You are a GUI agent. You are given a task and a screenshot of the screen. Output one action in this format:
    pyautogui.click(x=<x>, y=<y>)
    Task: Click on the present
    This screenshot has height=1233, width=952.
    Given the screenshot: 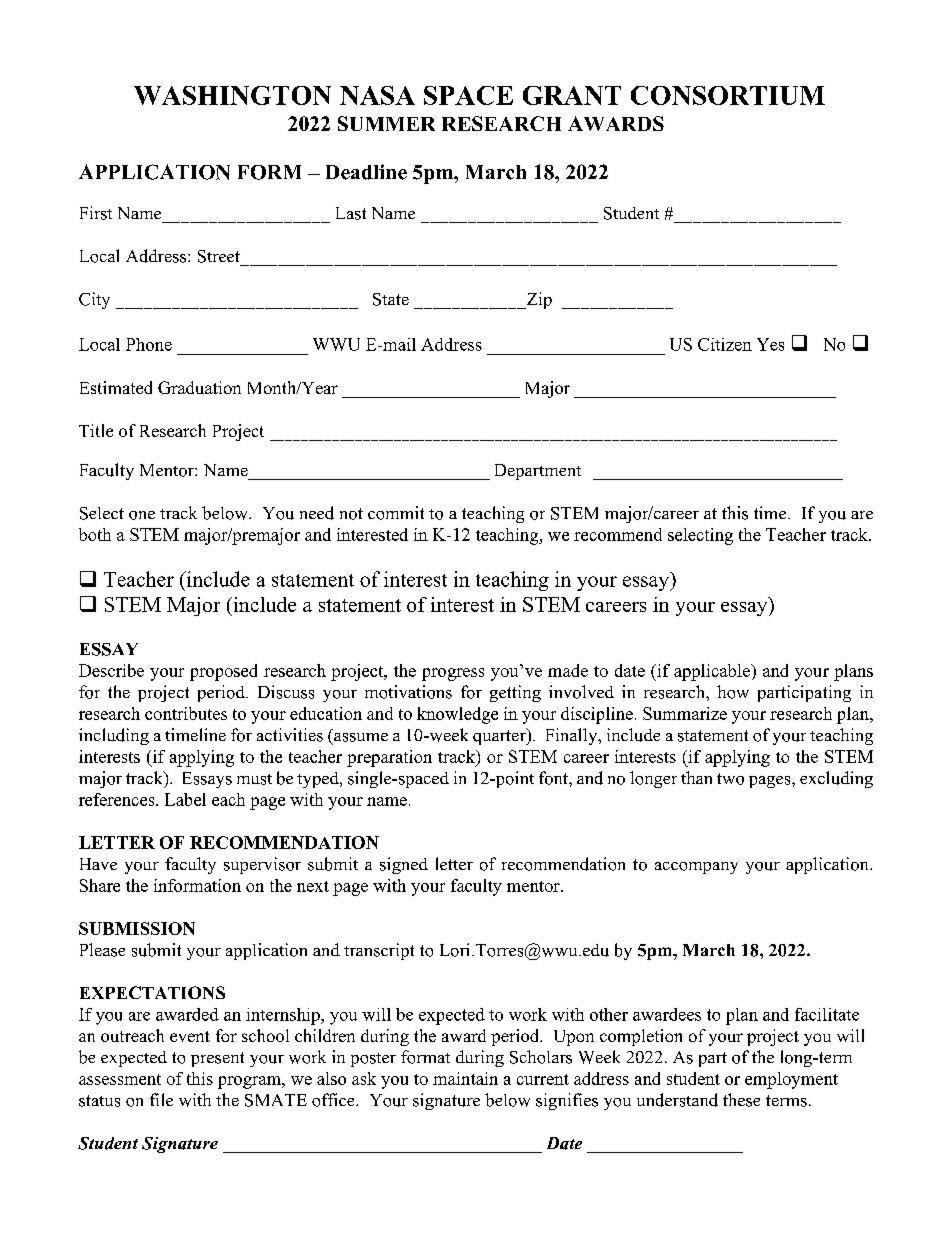 What is the action you would take?
    pyautogui.click(x=217, y=1059)
